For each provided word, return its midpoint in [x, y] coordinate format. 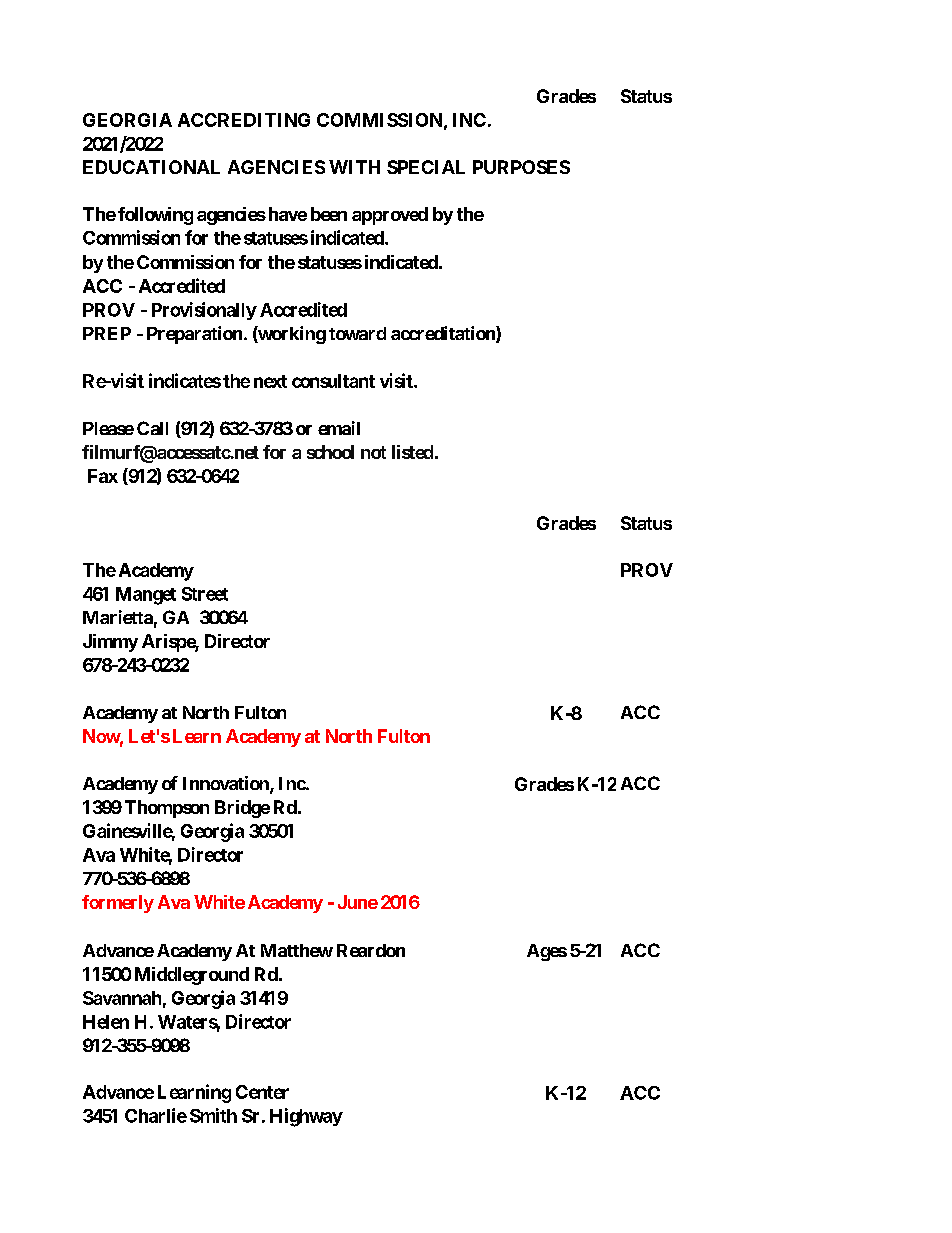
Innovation [227, 784]
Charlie [156, 1115]
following [155, 216]
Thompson [167, 809]
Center [262, 1092]
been [329, 214]
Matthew [297, 950]
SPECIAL [426, 167]
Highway [306, 1117]
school [330, 452]
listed [412, 452]
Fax [103, 476]
